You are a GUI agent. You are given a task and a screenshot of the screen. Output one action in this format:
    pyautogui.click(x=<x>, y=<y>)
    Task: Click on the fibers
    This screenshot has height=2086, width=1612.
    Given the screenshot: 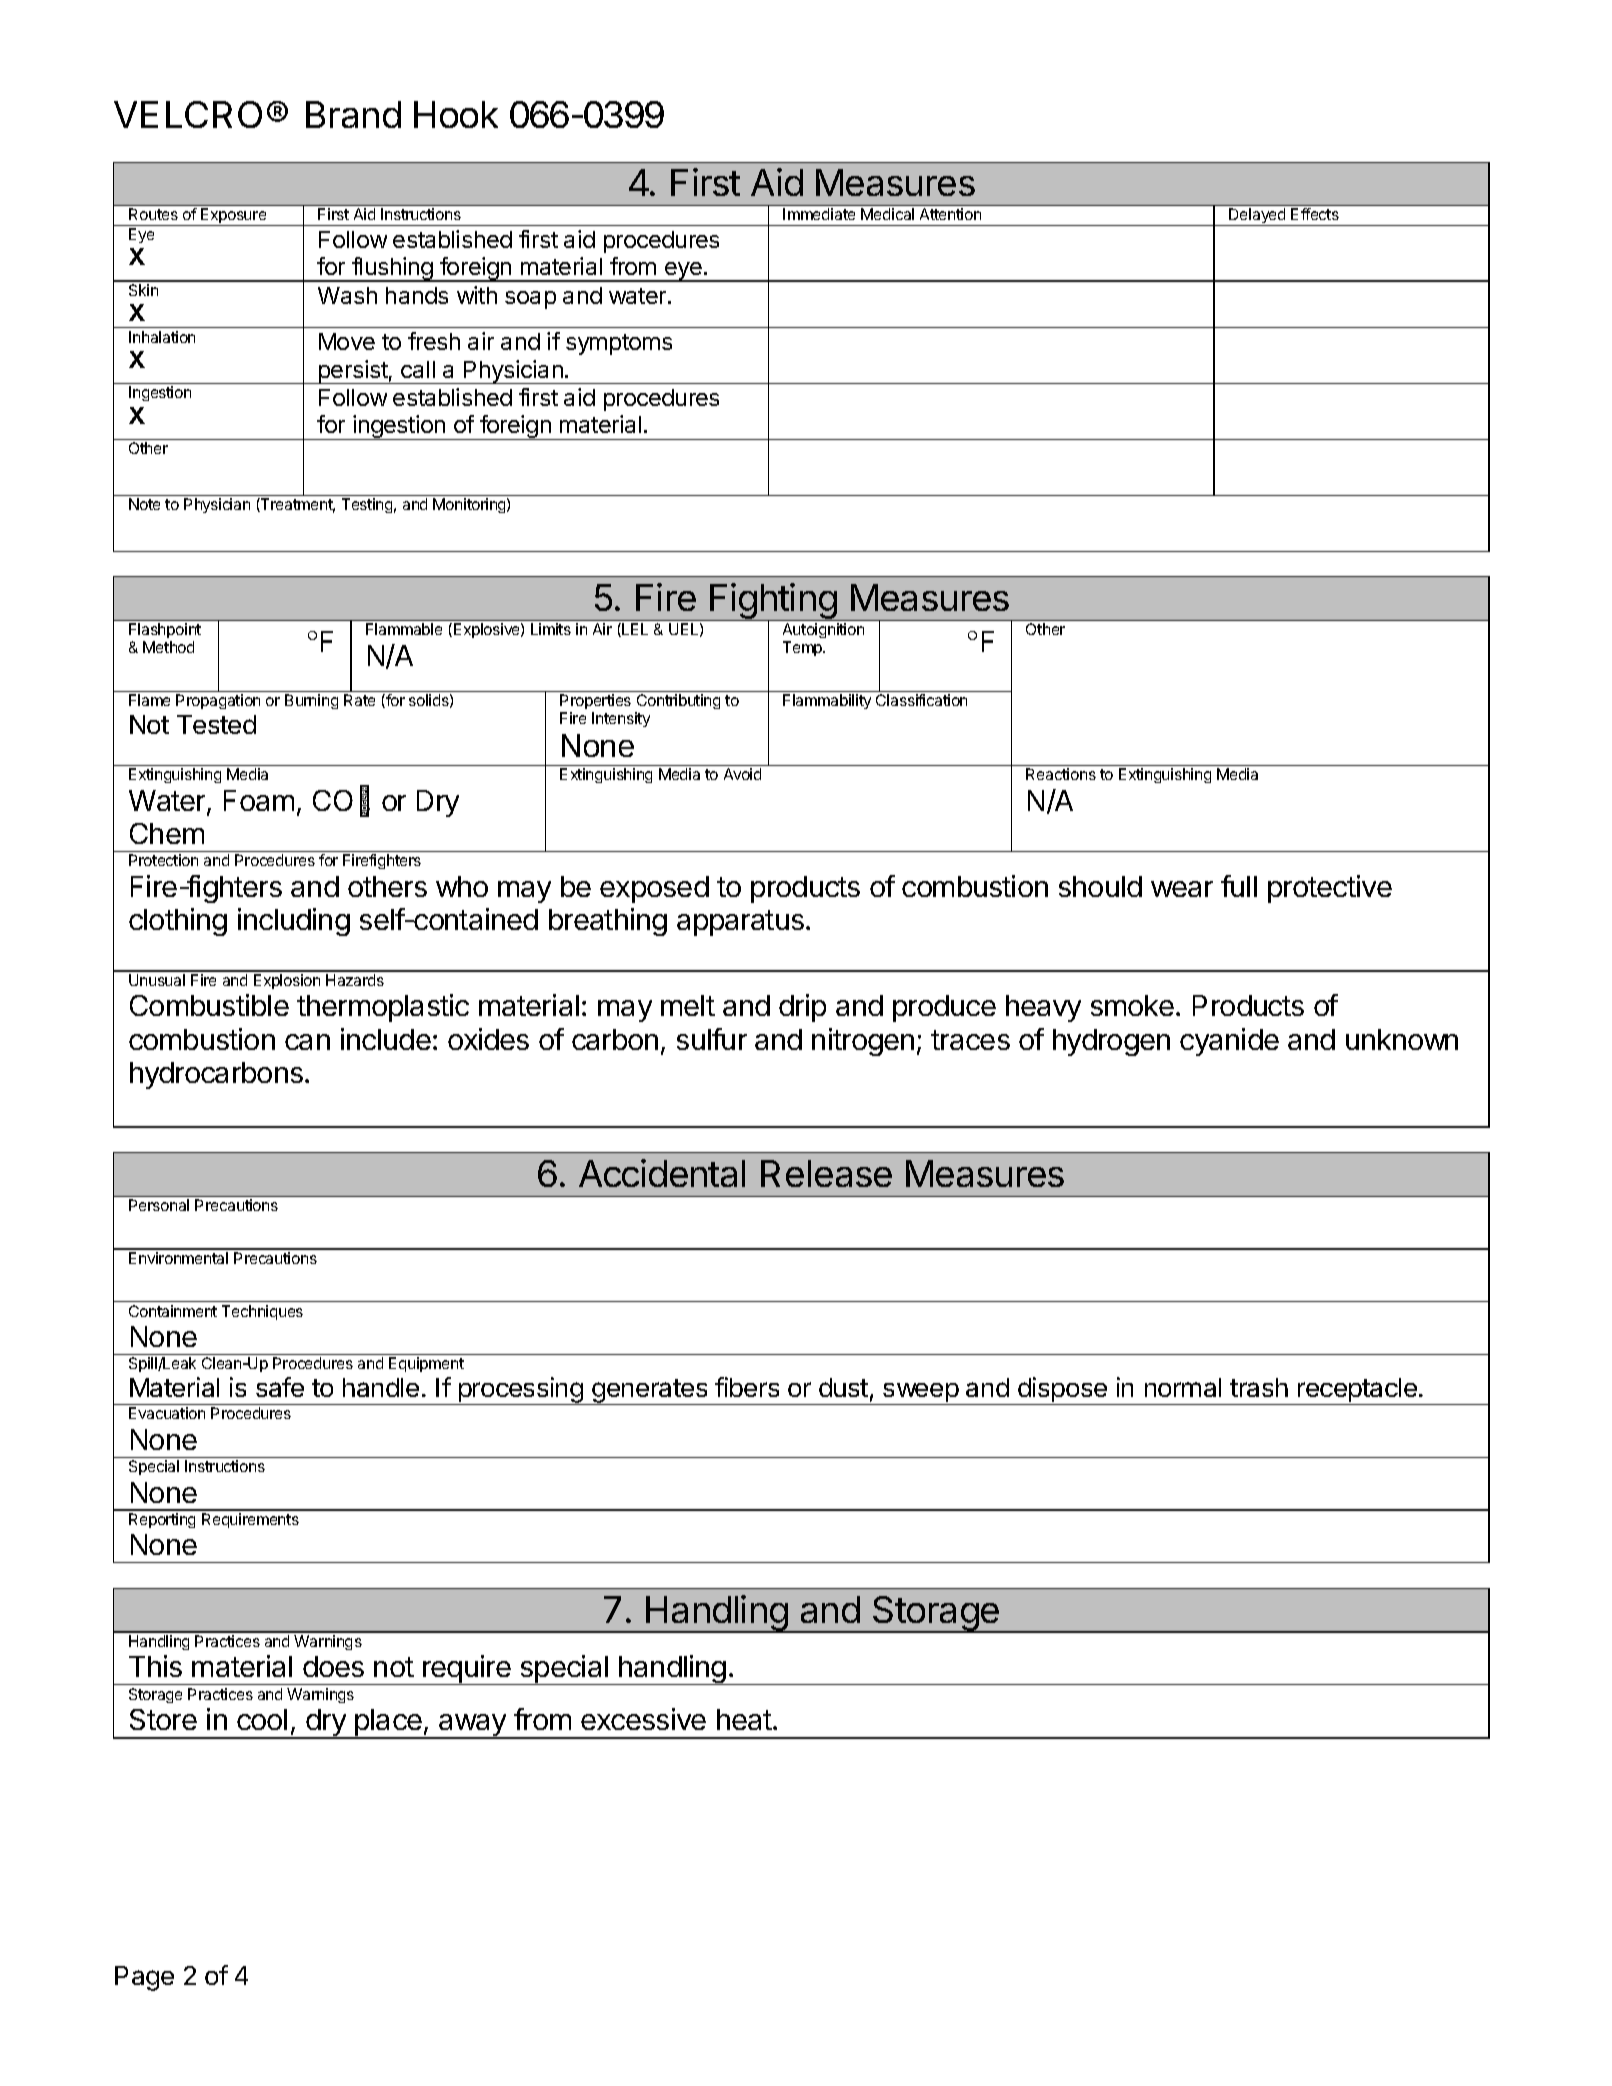 What is the action you would take?
    pyautogui.click(x=747, y=1387)
